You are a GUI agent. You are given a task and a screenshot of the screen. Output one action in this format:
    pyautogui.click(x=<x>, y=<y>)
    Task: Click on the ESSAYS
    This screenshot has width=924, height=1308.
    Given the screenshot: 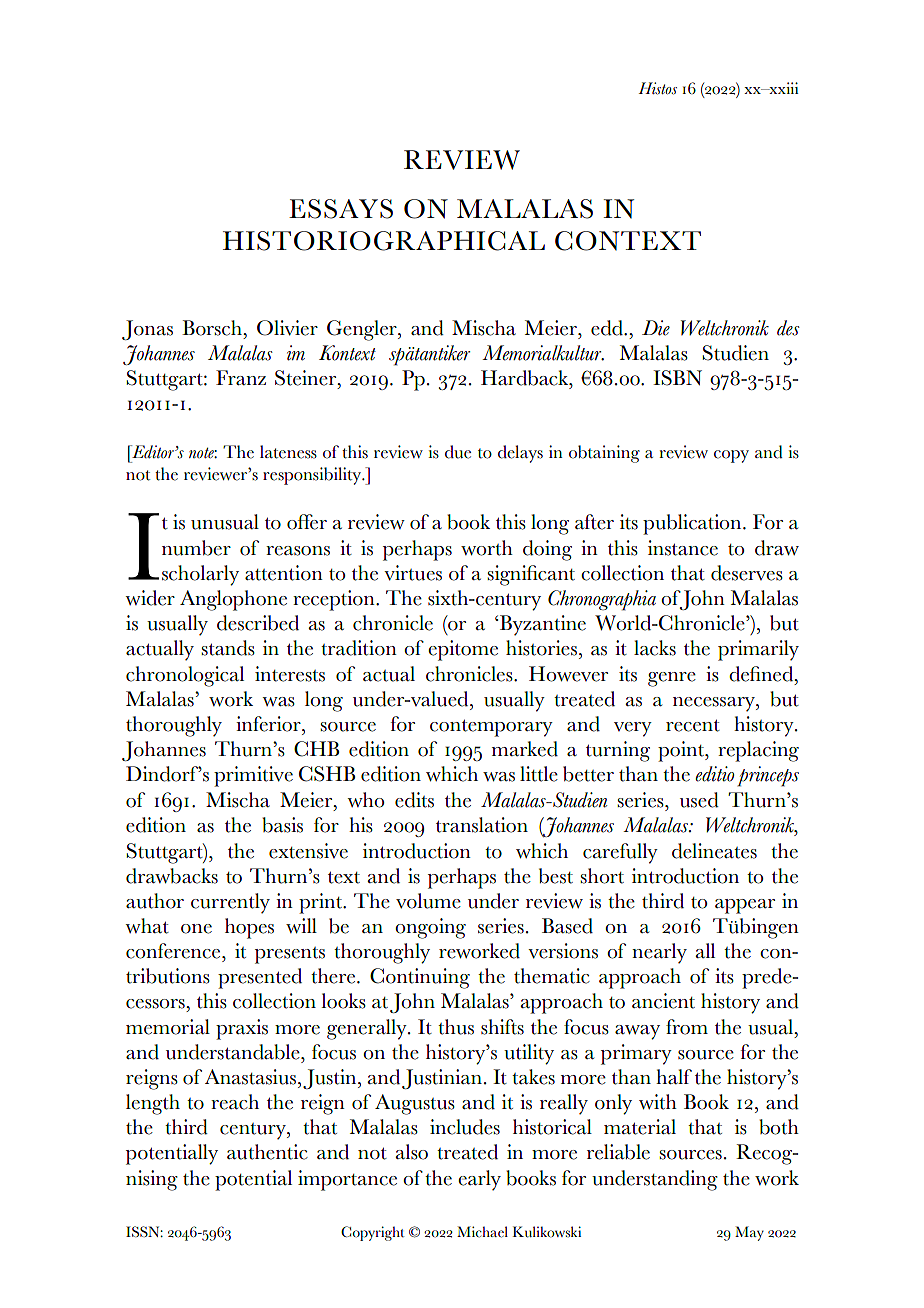 What is the action you would take?
    pyautogui.click(x=341, y=209)
